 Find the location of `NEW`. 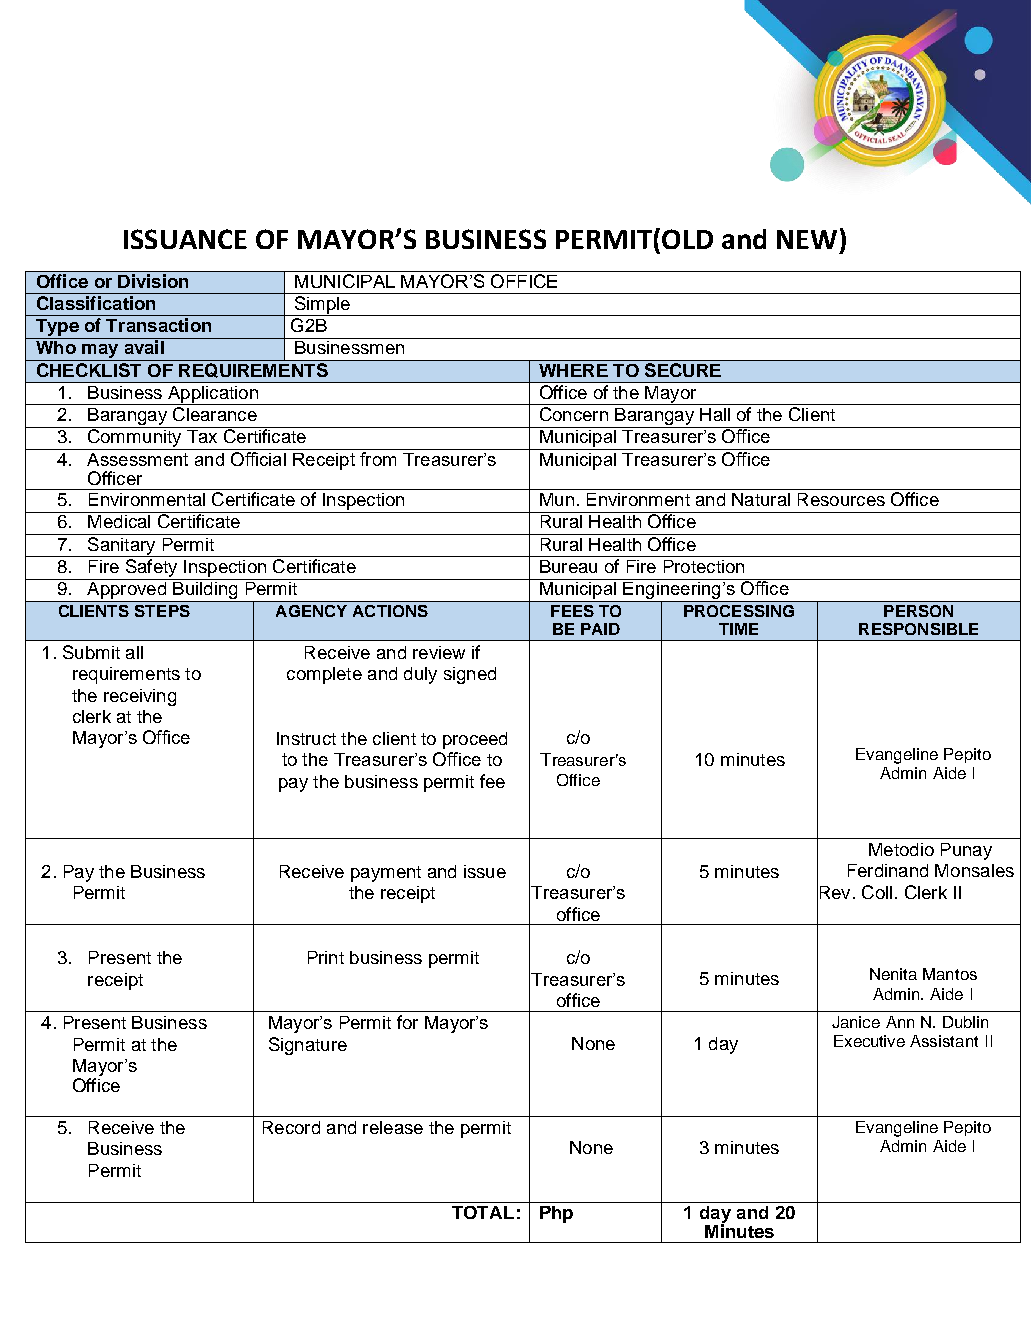

NEW is located at coordinates (807, 239).
